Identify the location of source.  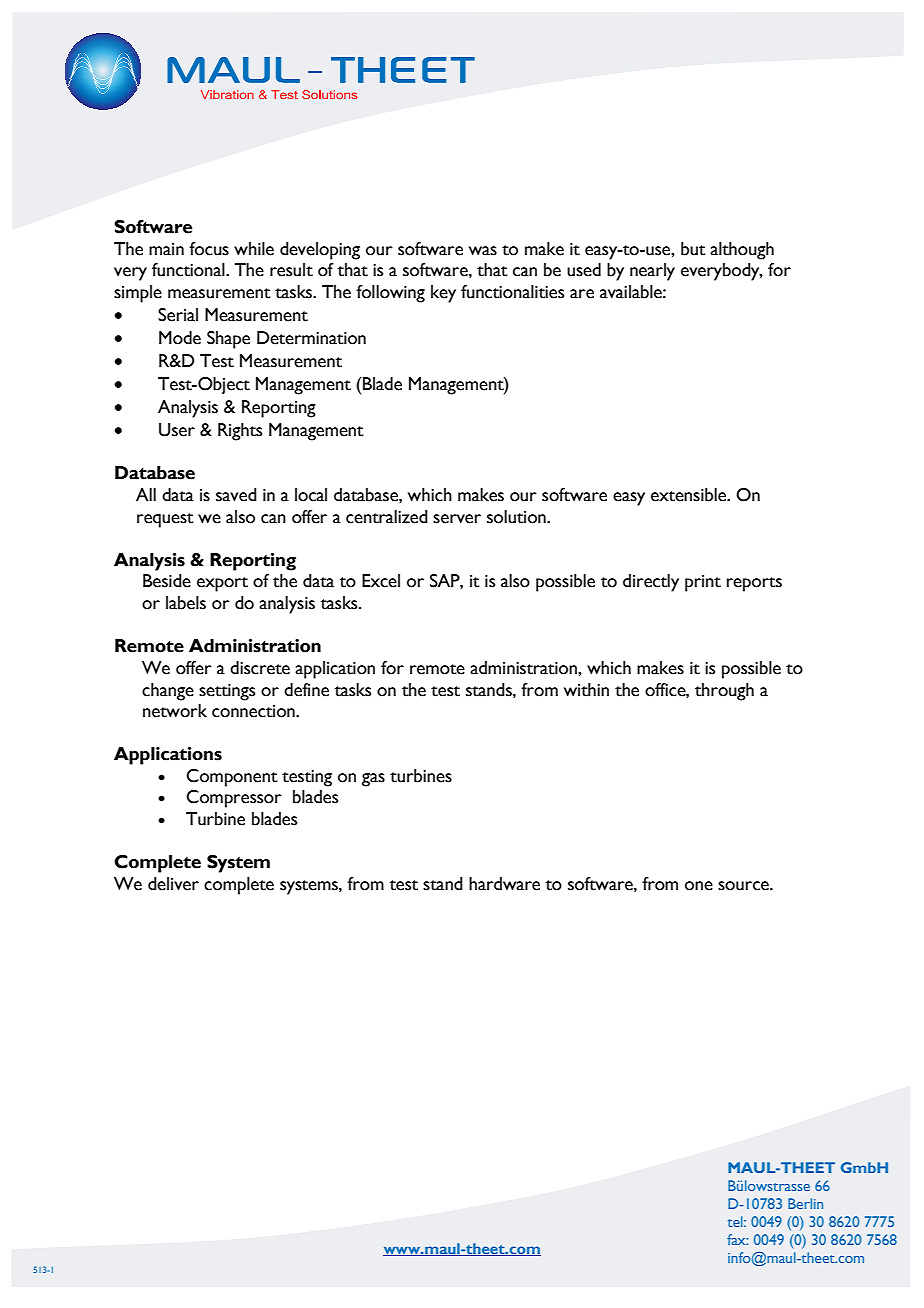
(744, 886).
